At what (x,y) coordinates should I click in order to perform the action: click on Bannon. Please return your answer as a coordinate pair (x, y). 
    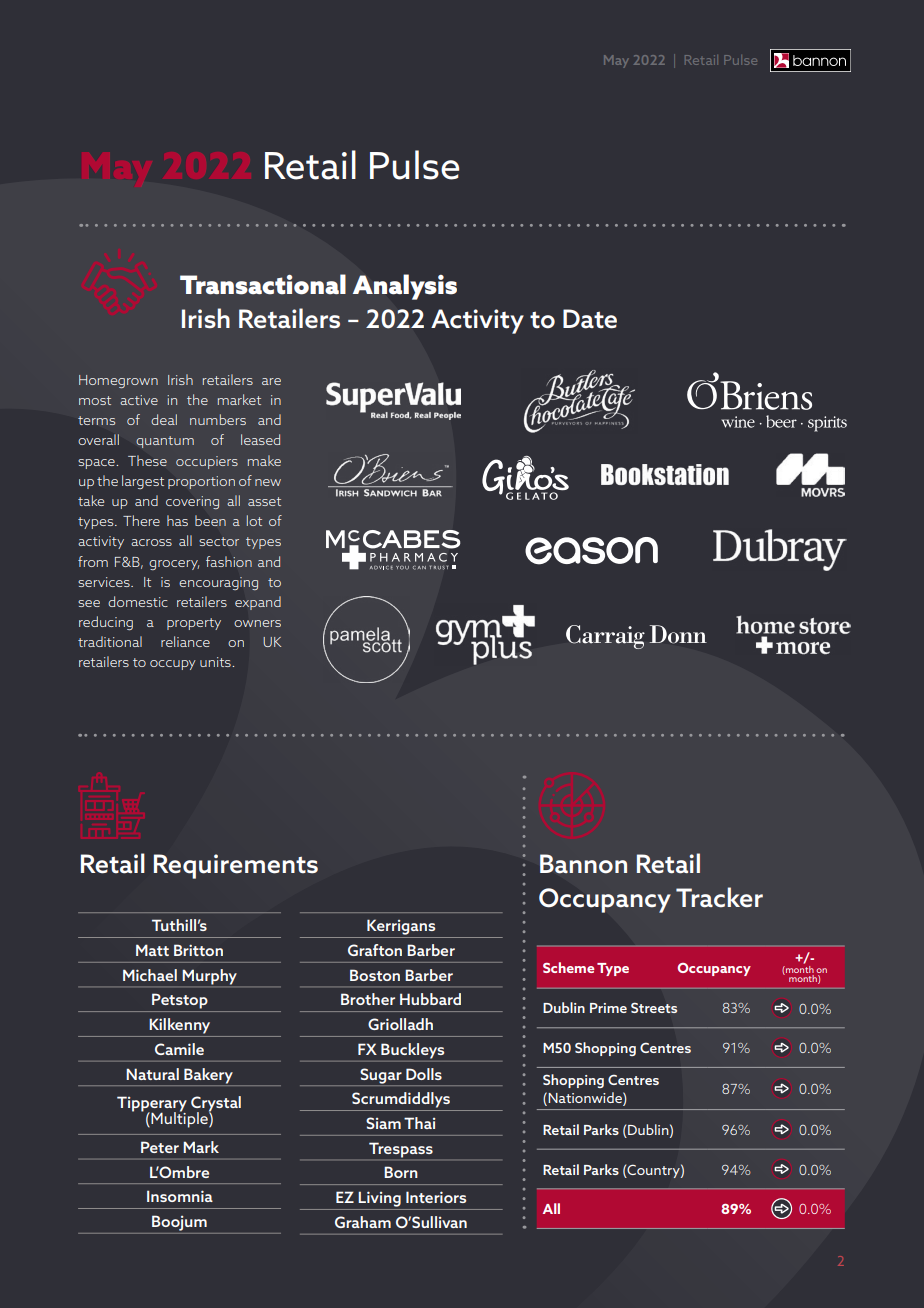
    Looking at the image, I should click on (583, 864).
